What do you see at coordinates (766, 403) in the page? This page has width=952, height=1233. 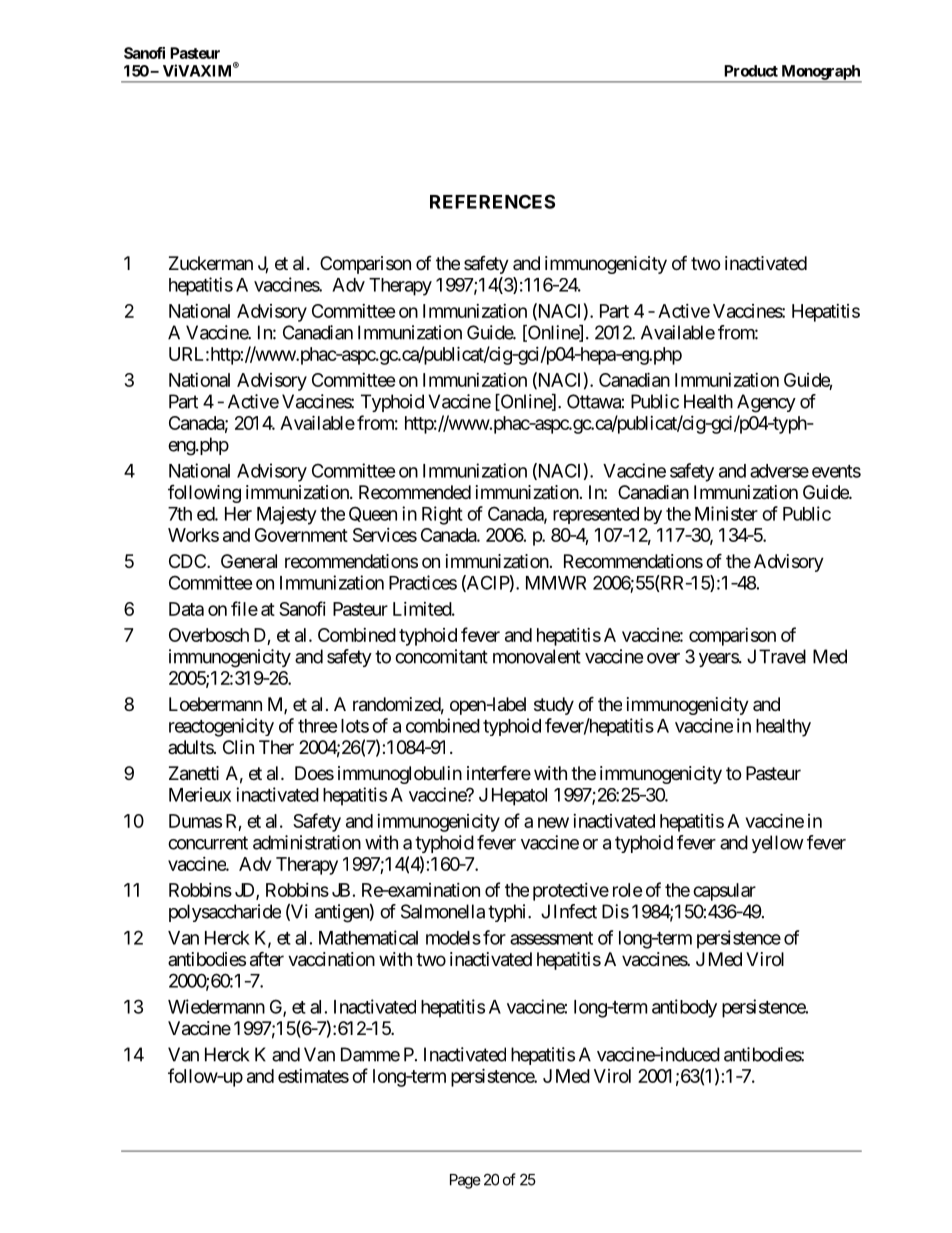 I see `Agency` at bounding box center [766, 403].
